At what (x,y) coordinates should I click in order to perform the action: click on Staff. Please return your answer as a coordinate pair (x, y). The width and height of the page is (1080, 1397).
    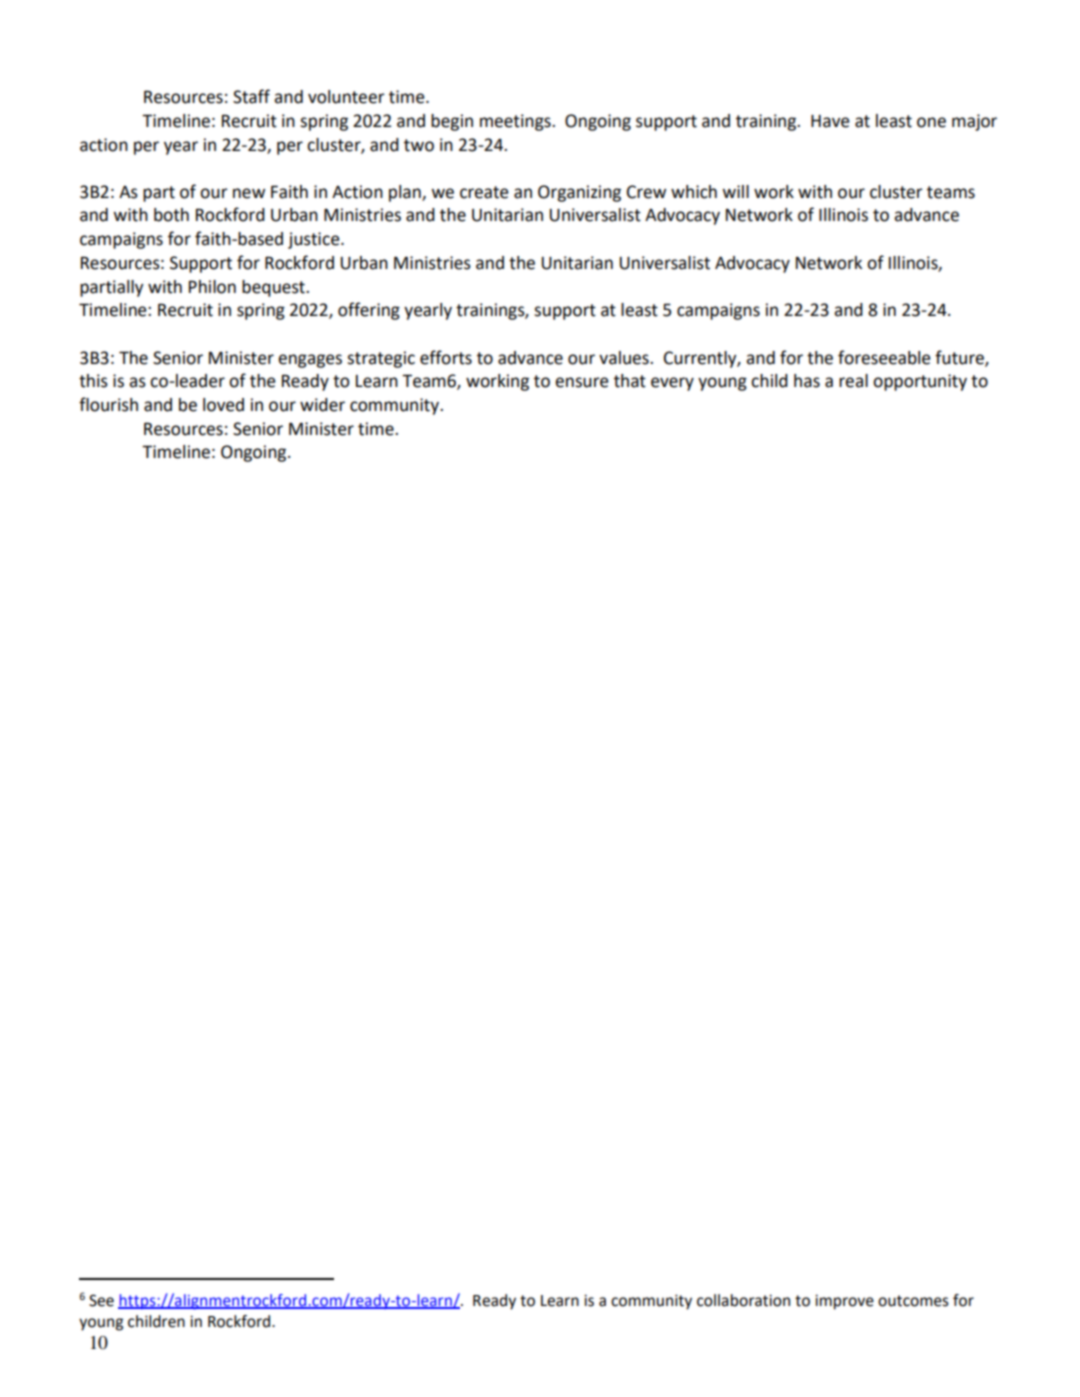
    Looking at the image, I should click on (251, 96).
